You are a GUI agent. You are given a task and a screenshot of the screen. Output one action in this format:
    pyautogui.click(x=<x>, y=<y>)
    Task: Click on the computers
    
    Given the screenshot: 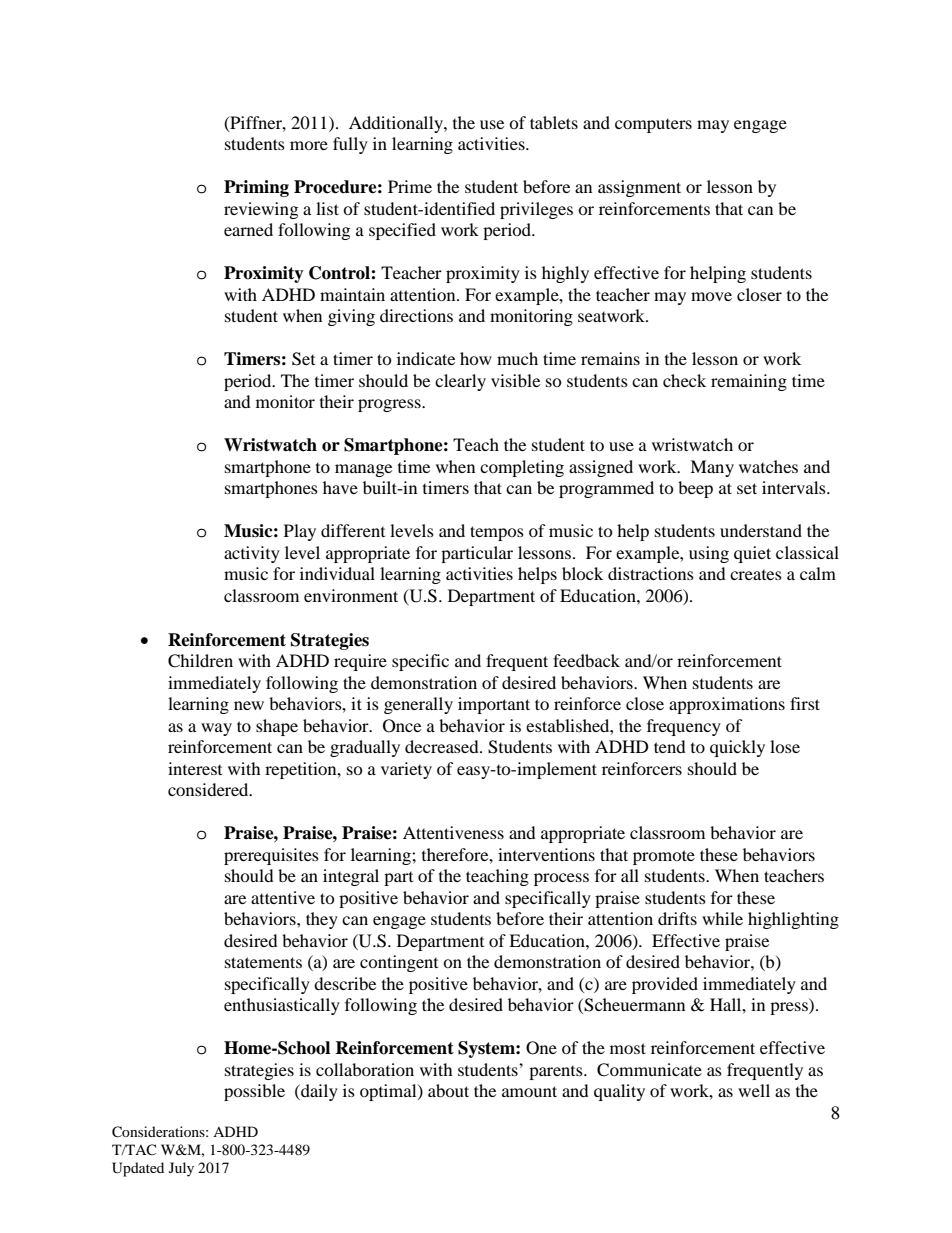 What is the action you would take?
    pyautogui.click(x=653, y=126)
